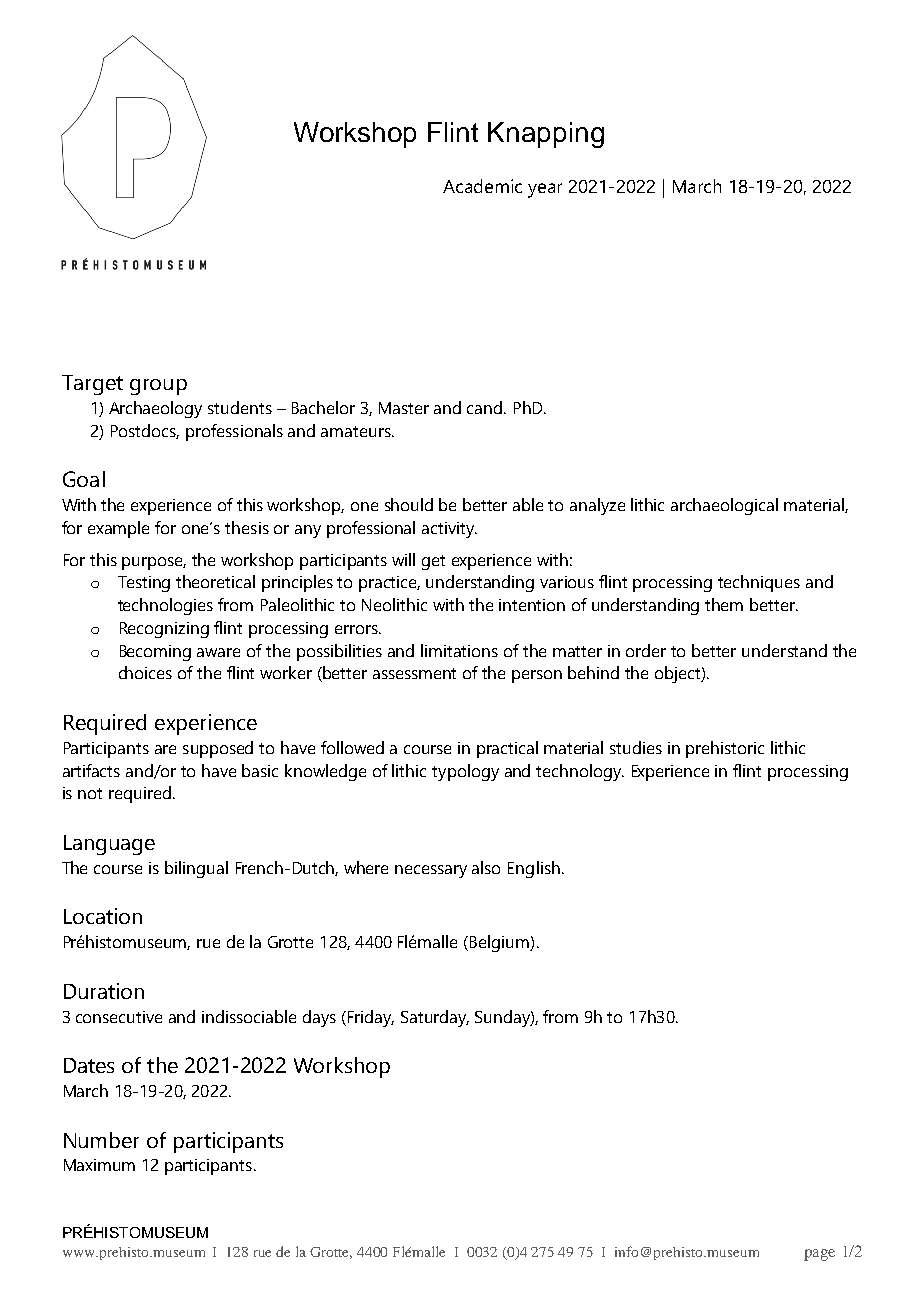  Describe the element at coordinates (155, 409) in the screenshot. I see `Archaeology` at that location.
